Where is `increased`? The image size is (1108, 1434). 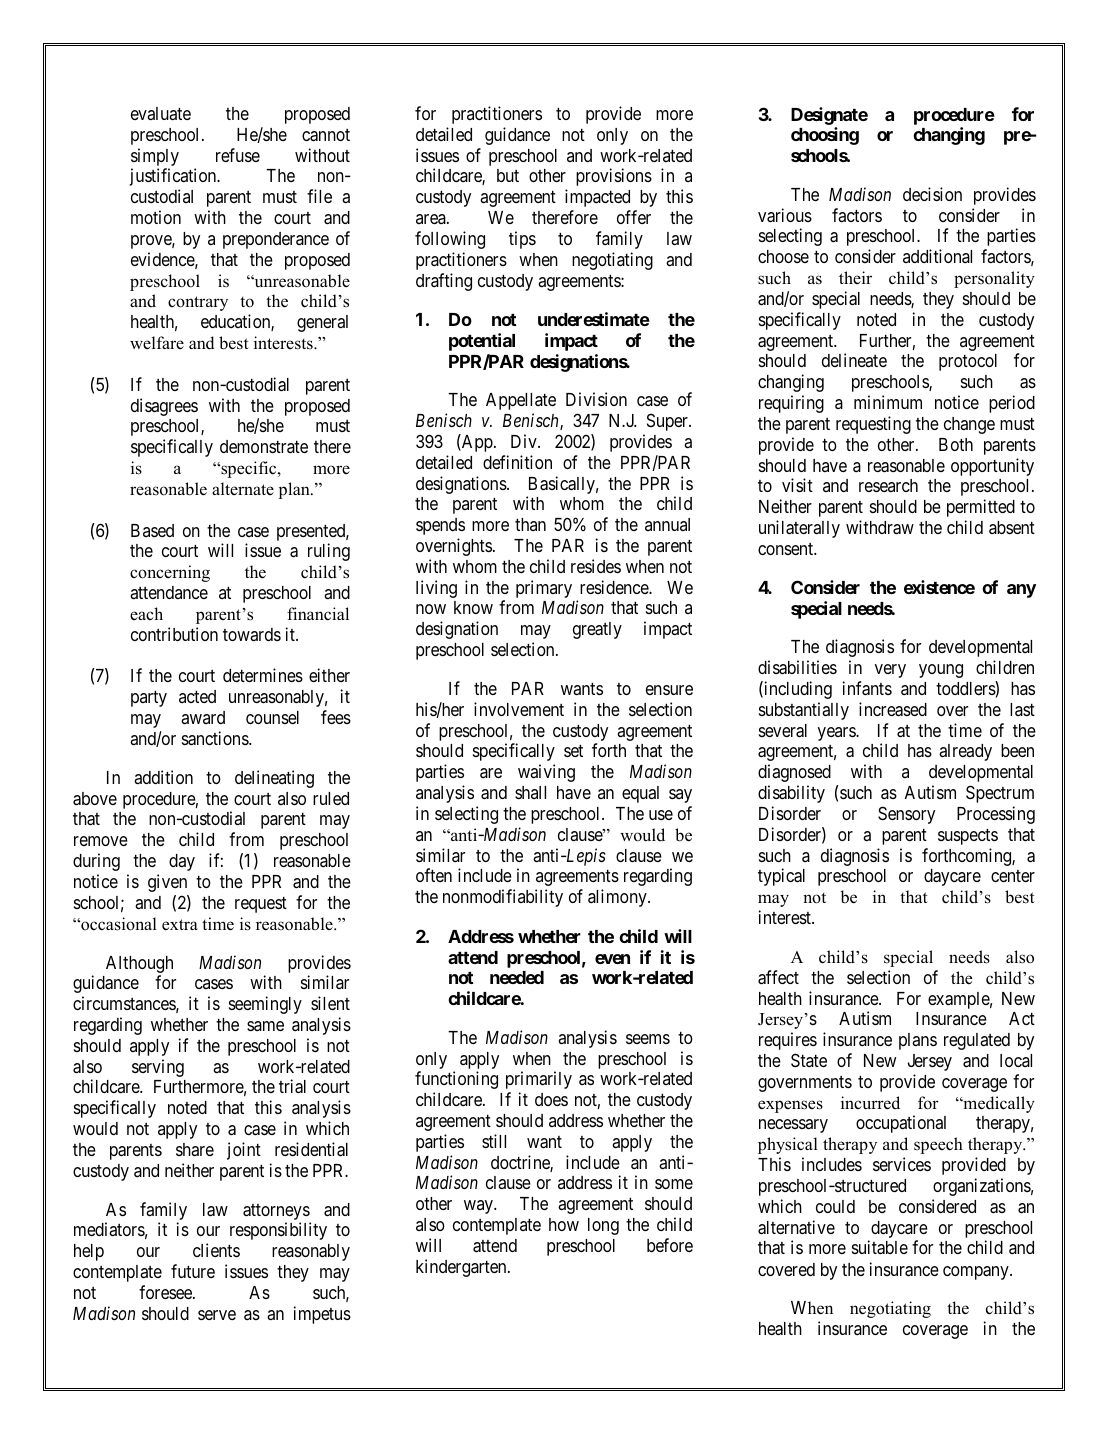
increased is located at coordinates (893, 709).
